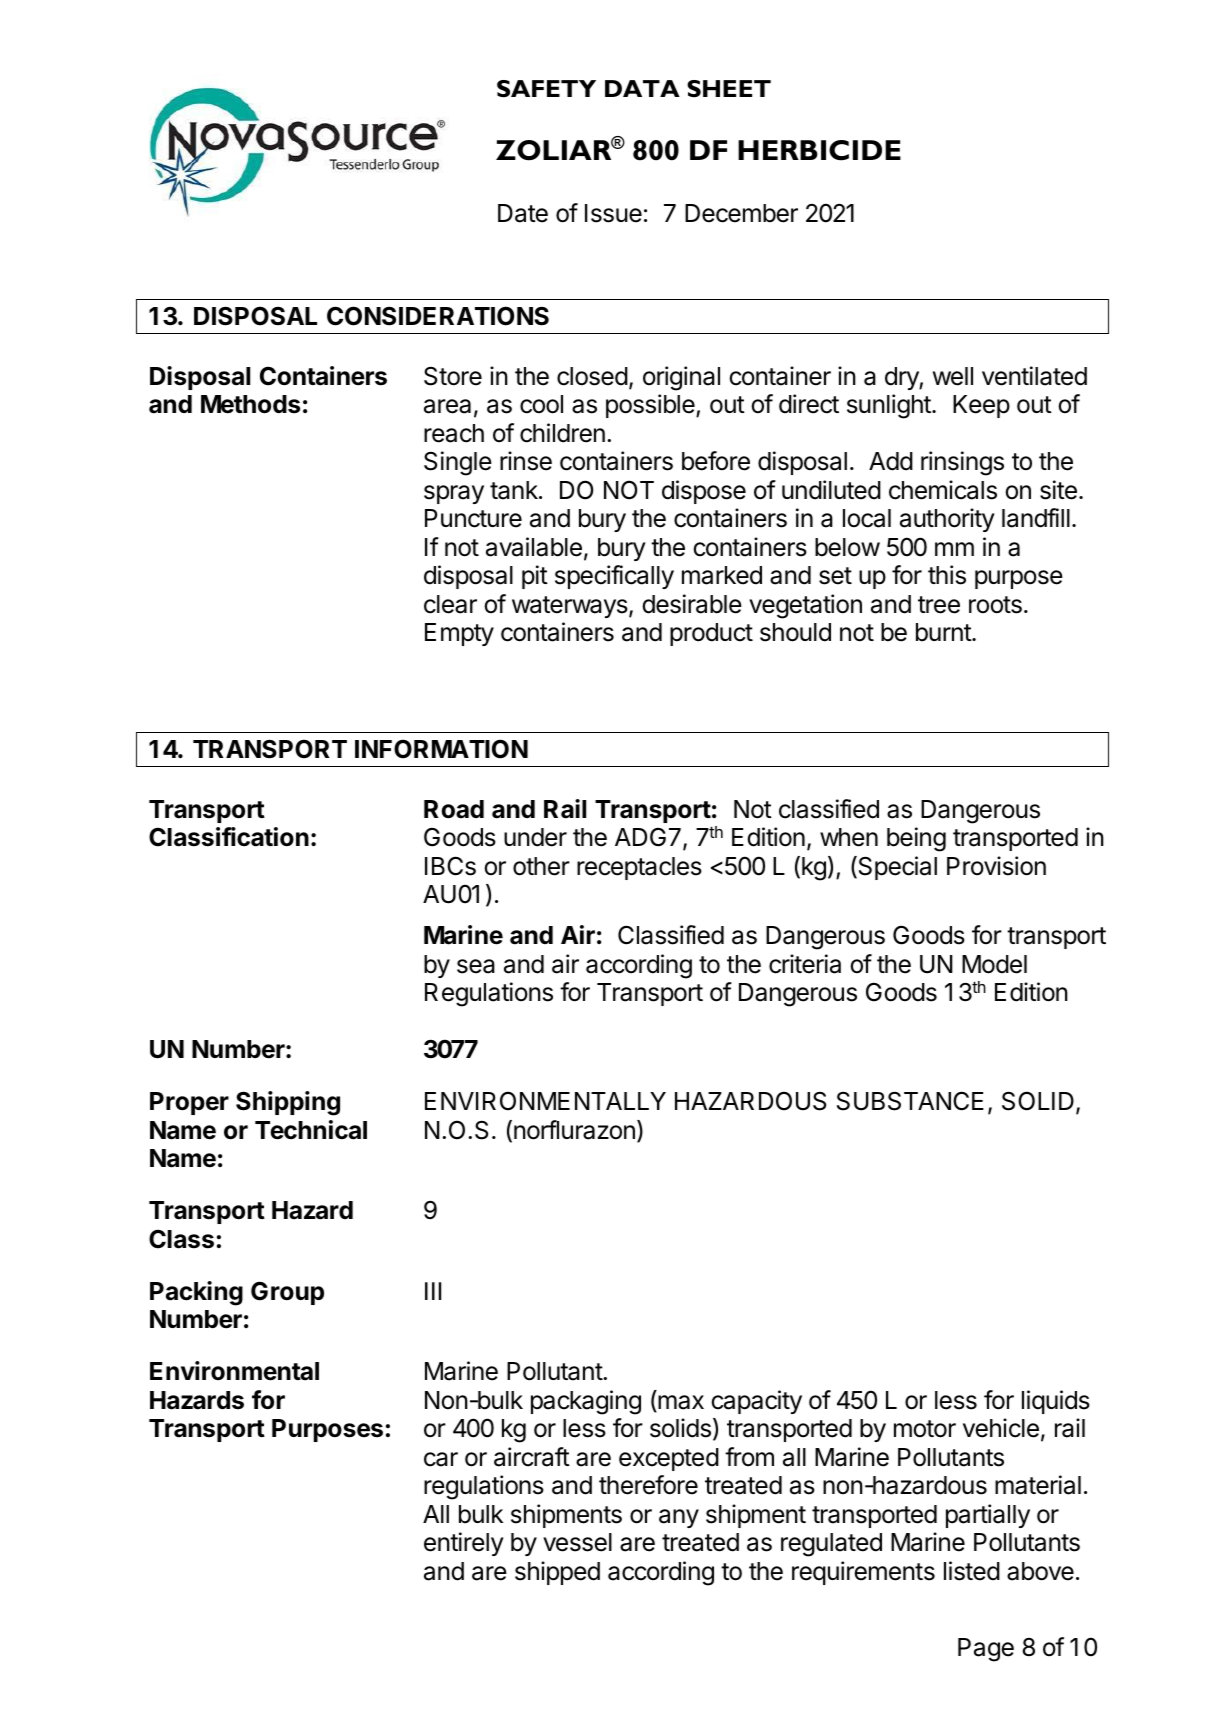 The width and height of the screenshot is (1228, 1736). What do you see at coordinates (910, 1101) in the screenshot?
I see `SUBSTANCE` at bounding box center [910, 1101].
